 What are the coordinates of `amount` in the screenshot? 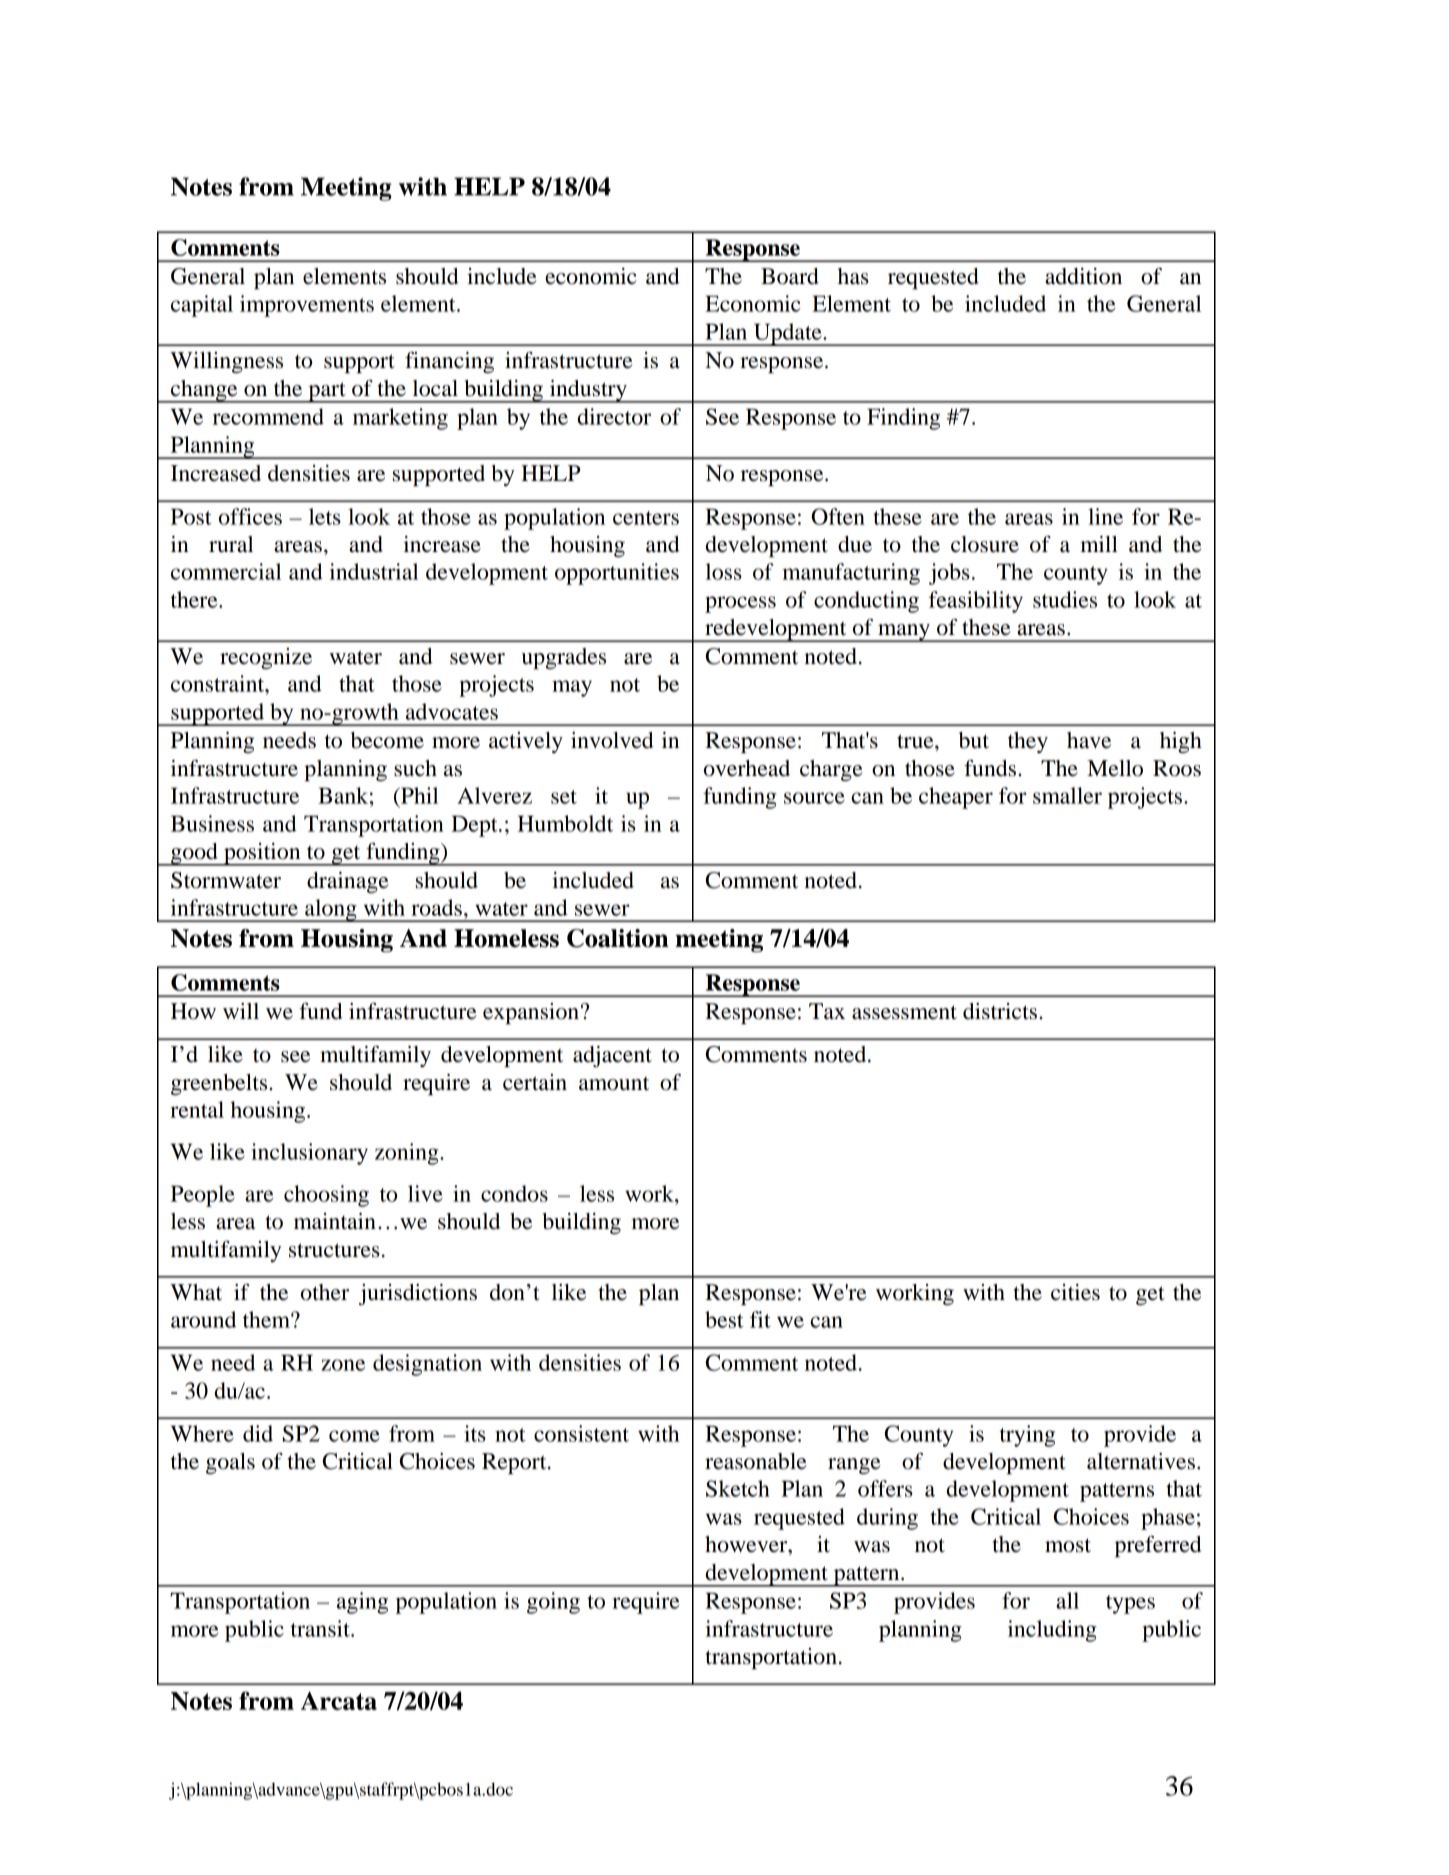 It's located at (614, 1083).
